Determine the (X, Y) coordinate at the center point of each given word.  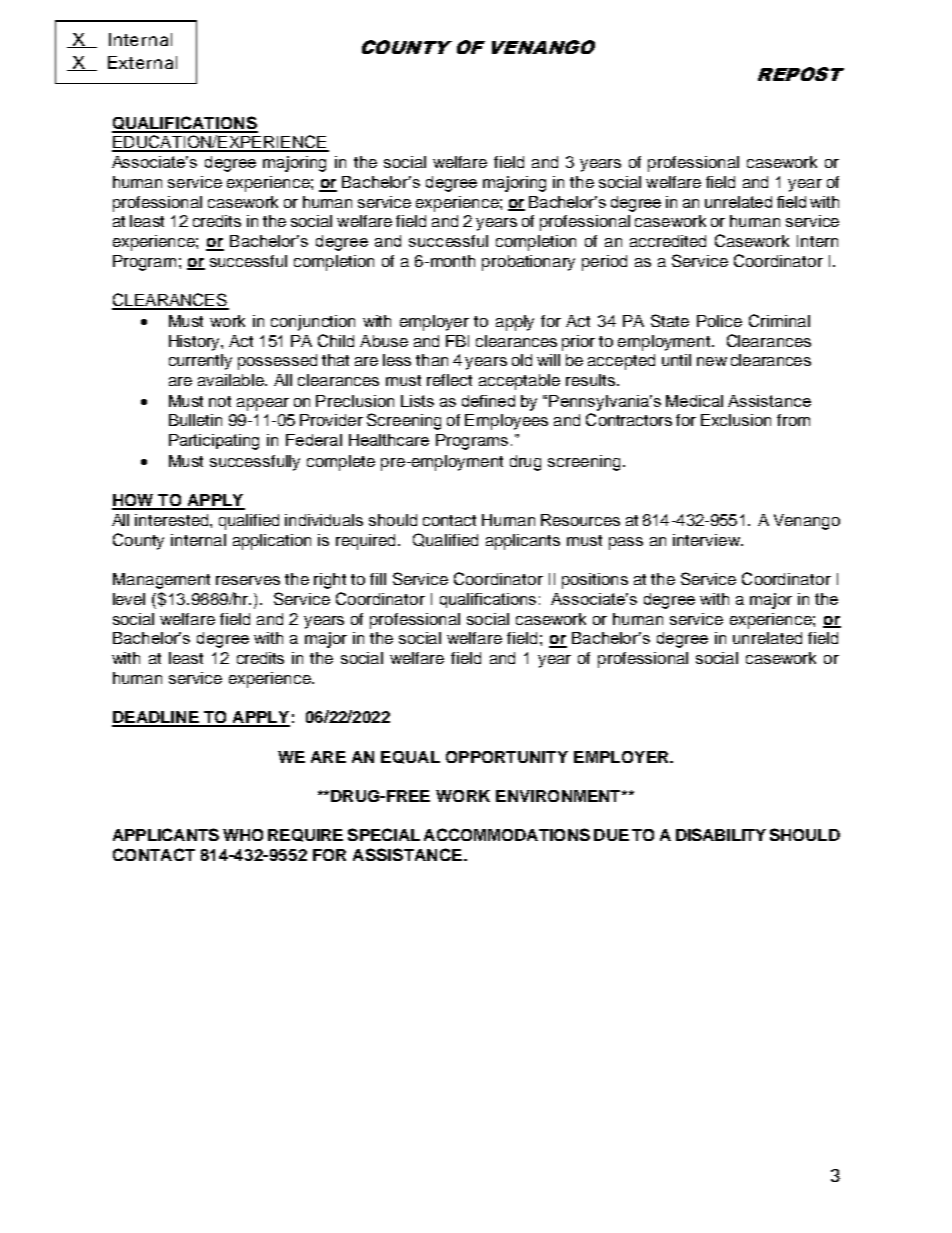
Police (719, 321)
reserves (248, 580)
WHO (243, 835)
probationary (528, 263)
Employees (506, 422)
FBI (457, 341)
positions (595, 581)
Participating (214, 442)
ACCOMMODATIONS (507, 834)
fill (378, 579)
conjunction (313, 323)
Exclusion (736, 420)
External (142, 62)
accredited (668, 241)
